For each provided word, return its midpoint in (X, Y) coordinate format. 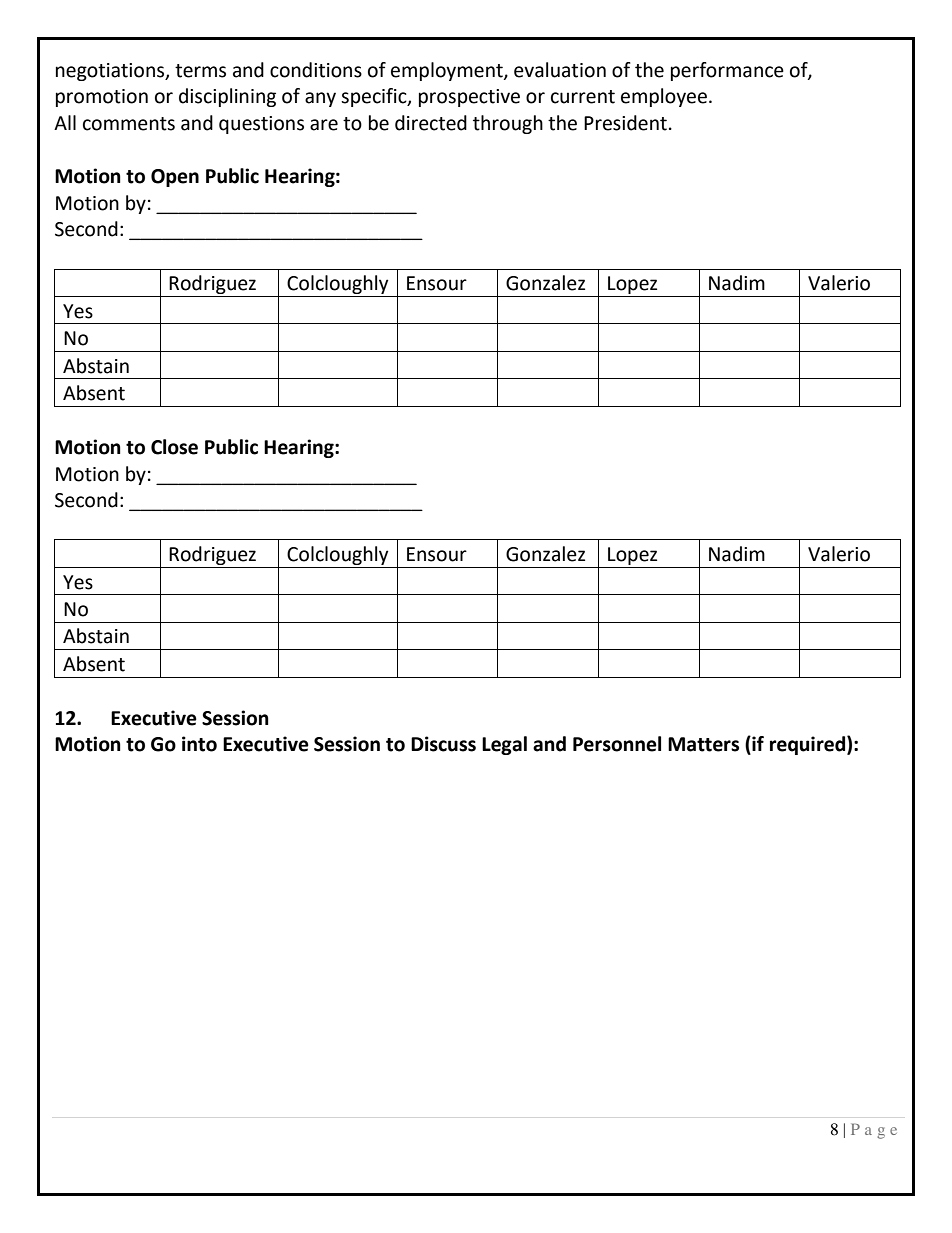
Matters (703, 744)
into (199, 744)
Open (175, 178)
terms (200, 71)
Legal (504, 745)
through (508, 124)
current (583, 97)
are (324, 125)
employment (448, 71)
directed (431, 123)
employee (664, 97)
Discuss (443, 744)
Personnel (617, 744)
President (625, 123)
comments (129, 124)
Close (174, 447)
